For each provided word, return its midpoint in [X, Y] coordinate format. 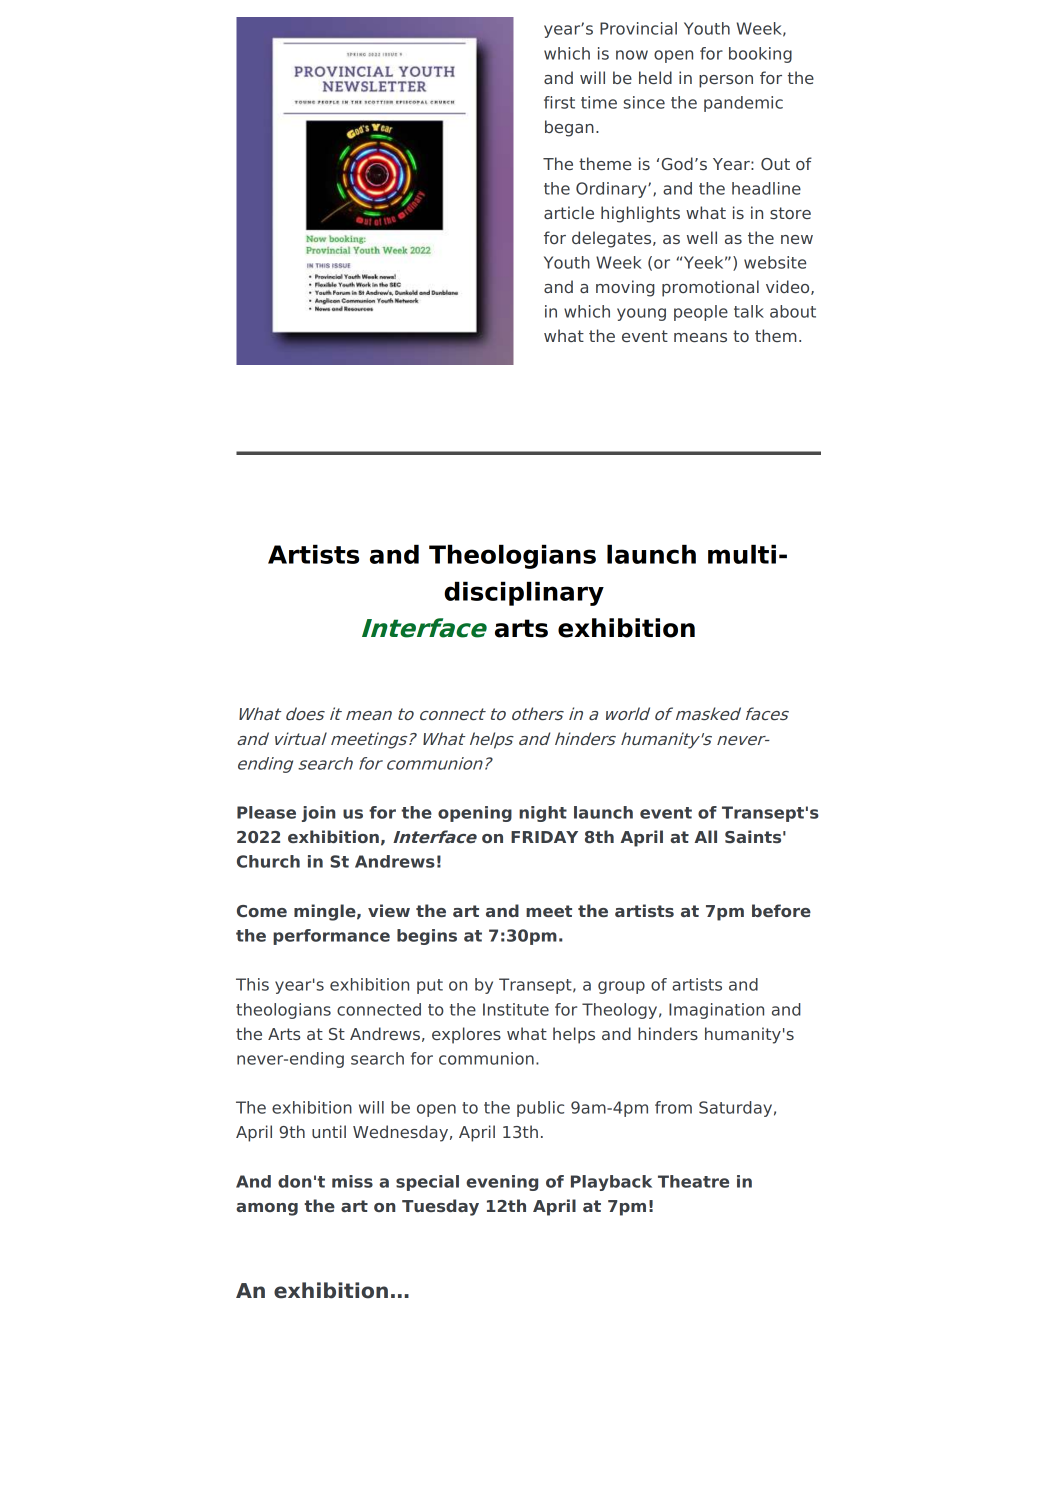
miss [352, 1181]
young [641, 314]
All [705, 836]
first [559, 102]
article [569, 212]
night [543, 814]
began [569, 128]
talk [749, 311]
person [726, 81]
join [318, 814]
